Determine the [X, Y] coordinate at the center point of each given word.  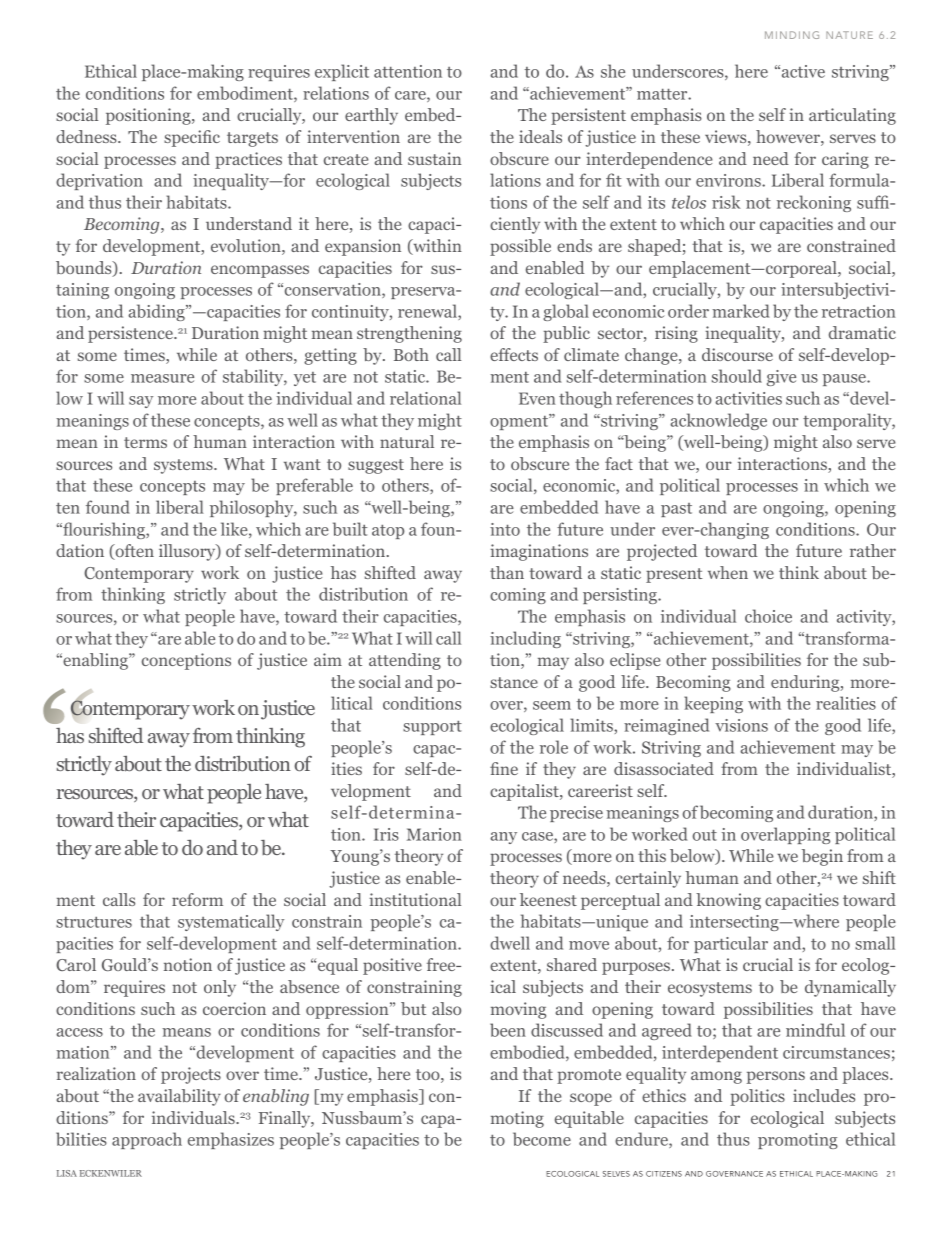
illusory [188, 552]
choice [768, 616]
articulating [852, 116]
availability [179, 1097]
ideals [540, 136]
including [525, 639]
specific [192, 138]
